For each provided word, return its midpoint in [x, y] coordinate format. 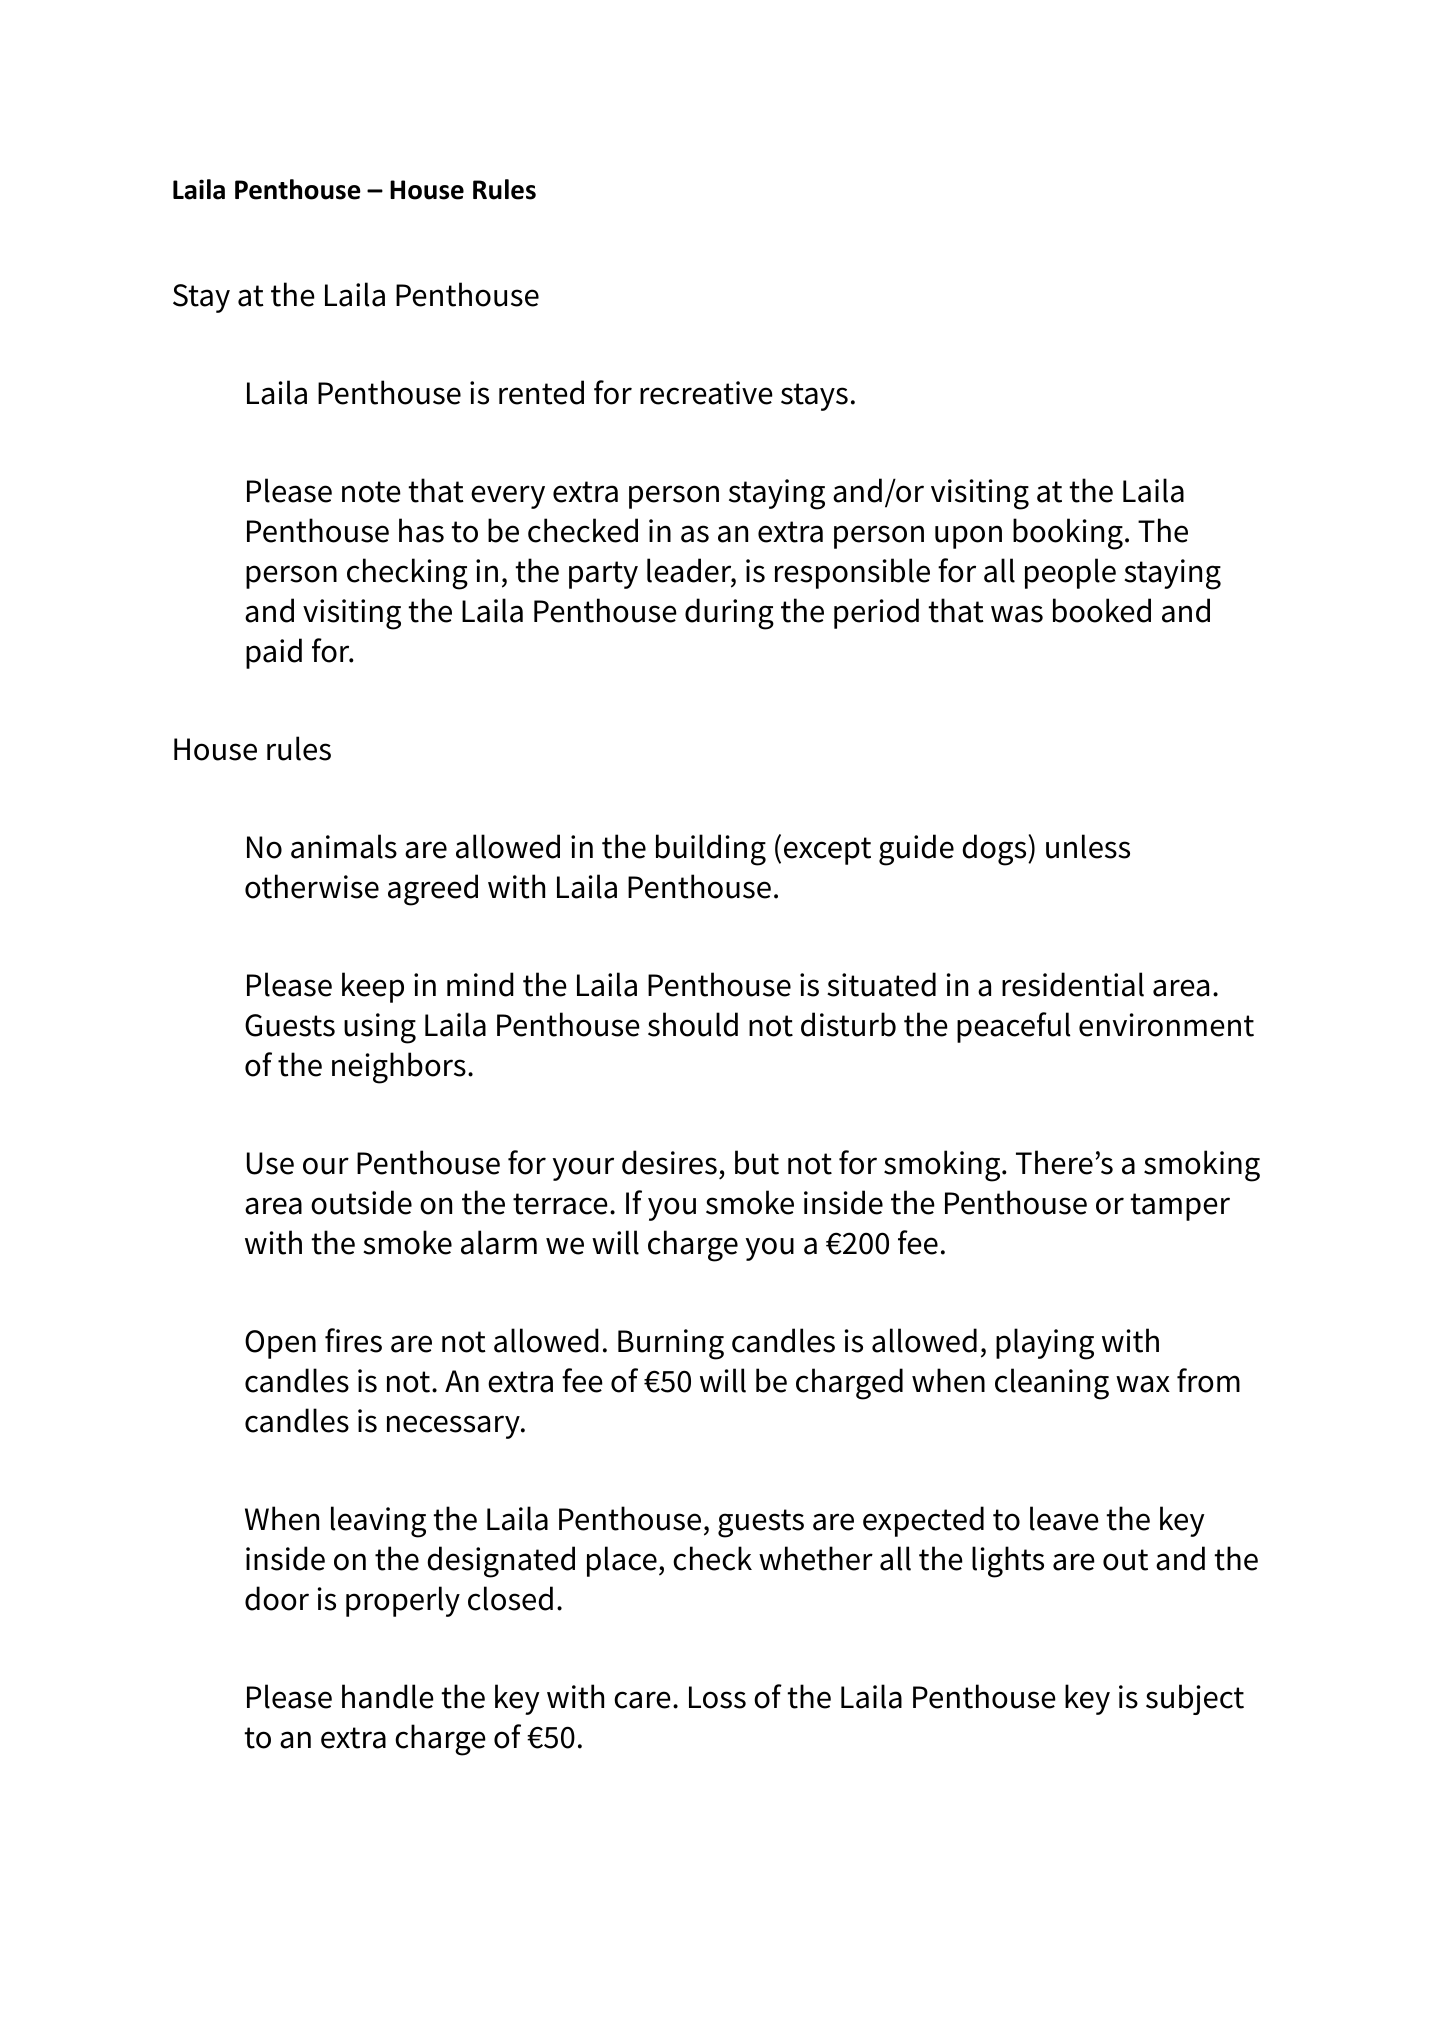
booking [1068, 534]
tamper [1180, 1207]
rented [541, 392]
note [371, 492]
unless [1088, 846]
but [757, 1162]
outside [361, 1202]
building [711, 850]
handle [388, 1696]
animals [344, 846]
